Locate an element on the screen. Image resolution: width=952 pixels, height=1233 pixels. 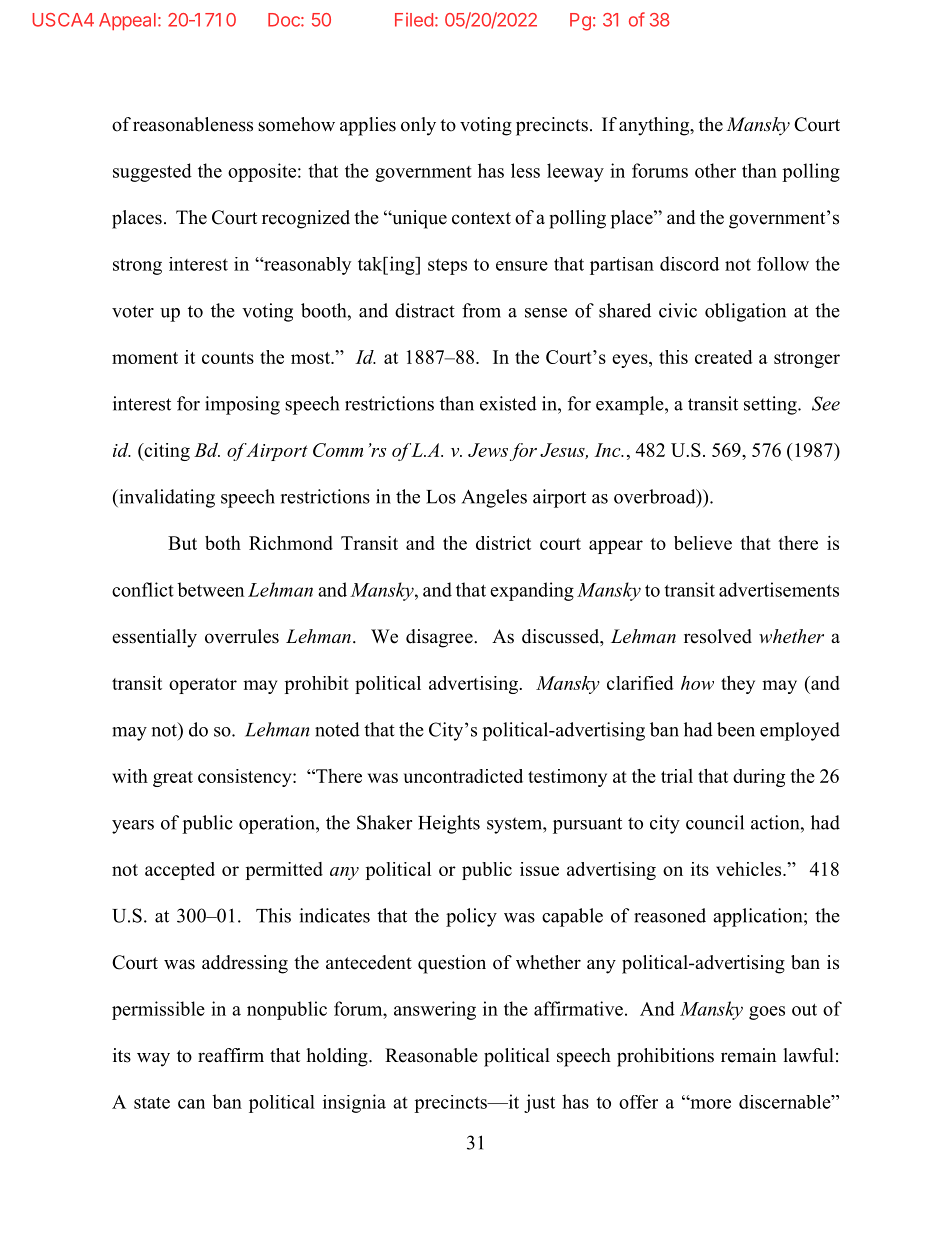
district is located at coordinates (503, 543).
